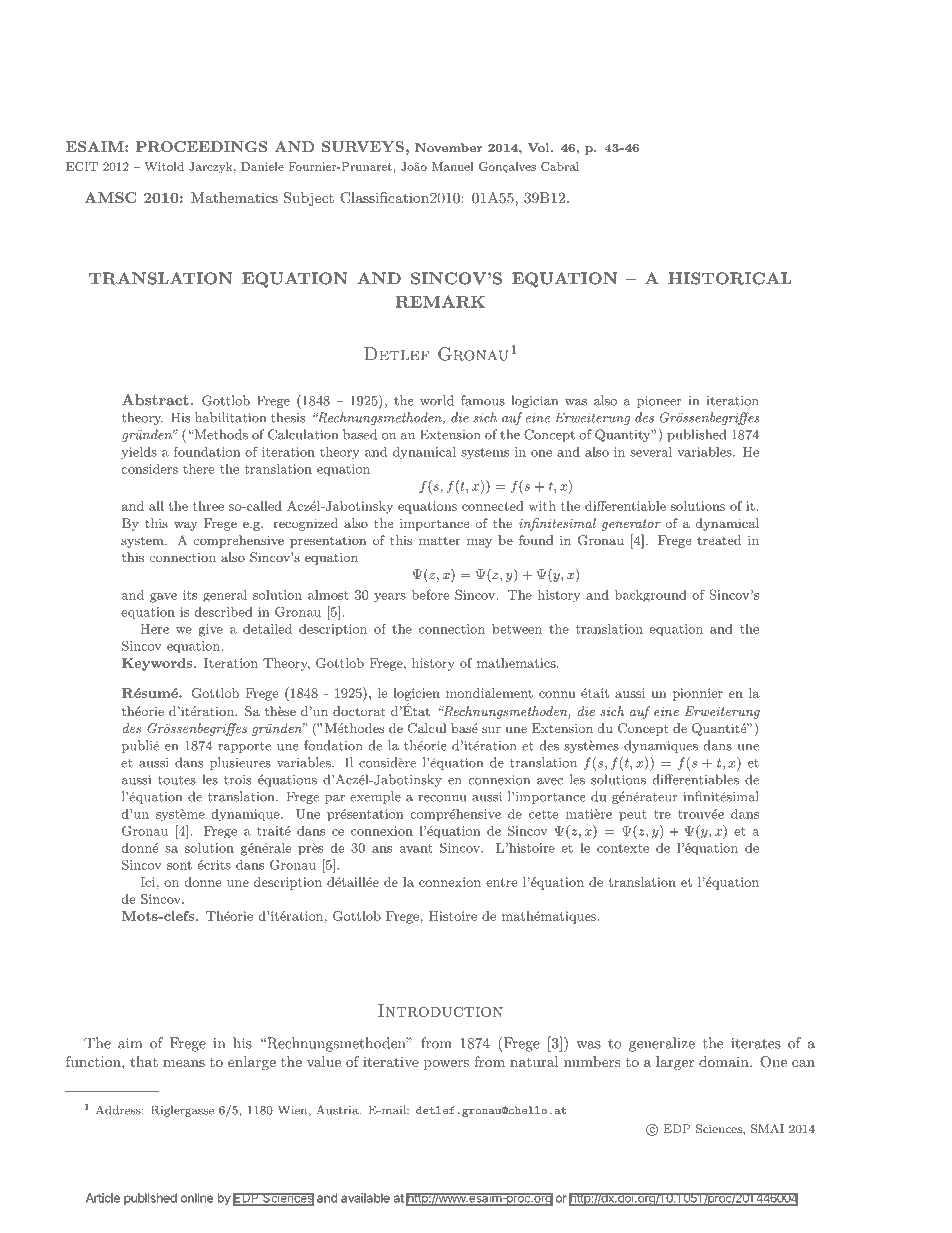  What do you see at coordinates (651, 596) in the image?
I see `background` at bounding box center [651, 596].
